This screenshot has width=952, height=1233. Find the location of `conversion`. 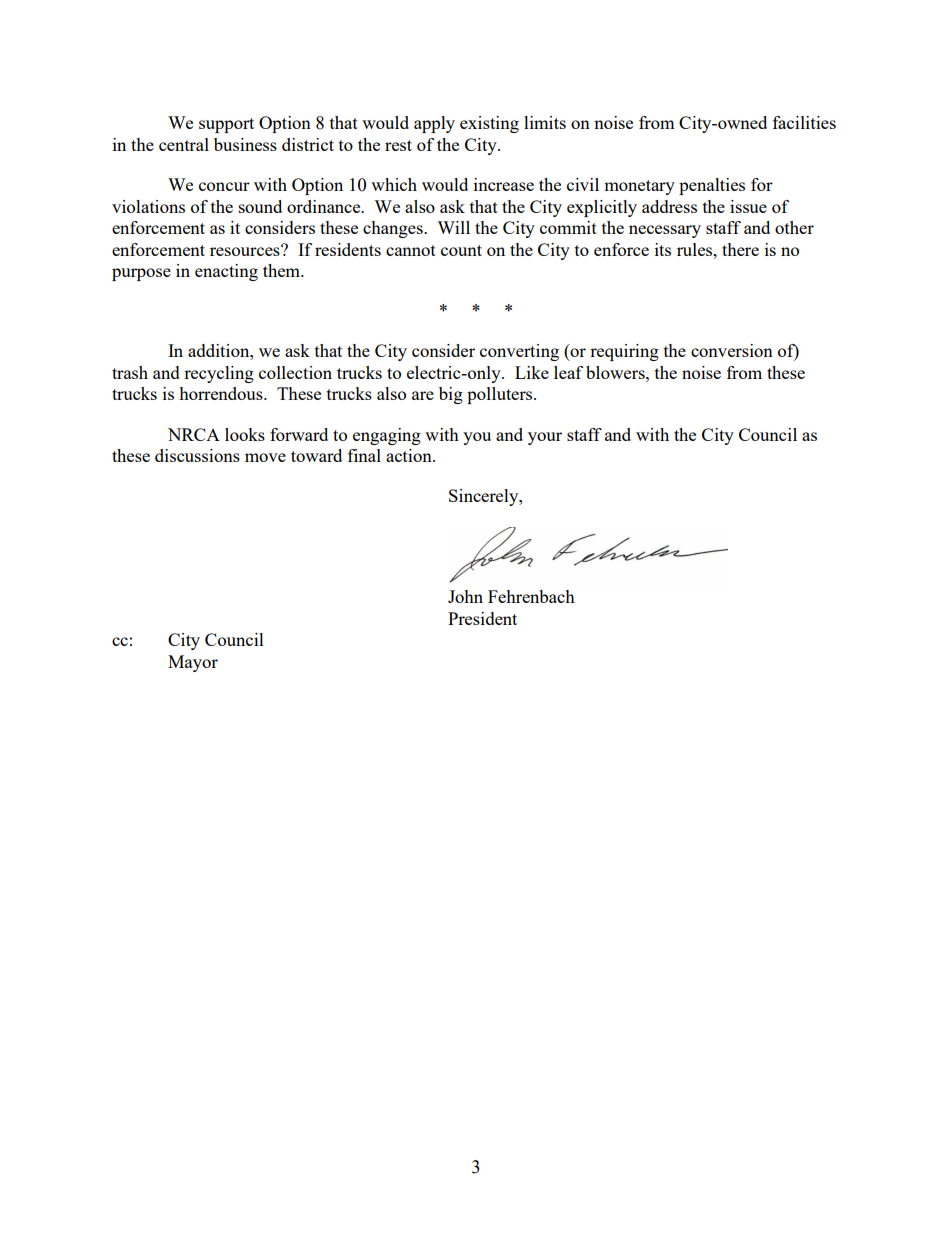

conversion is located at coordinates (732, 350).
